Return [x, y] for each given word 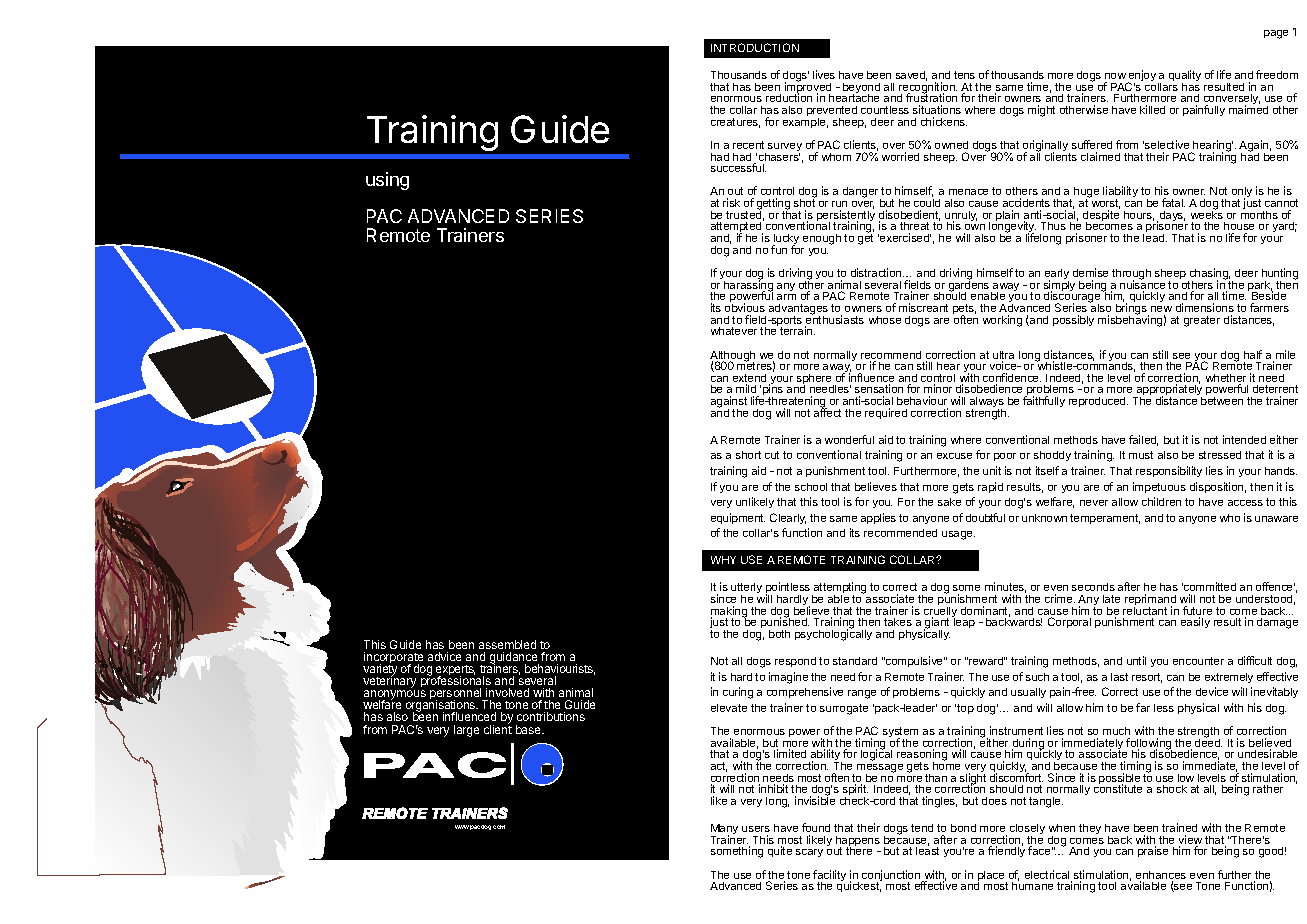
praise [1153, 851]
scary [809, 853]
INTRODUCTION [755, 47]
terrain [797, 330]
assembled [507, 644]
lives [824, 74]
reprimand [1150, 601]
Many [724, 831]
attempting [839, 589]
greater [1202, 321]
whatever [734, 331]
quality [1185, 77]
